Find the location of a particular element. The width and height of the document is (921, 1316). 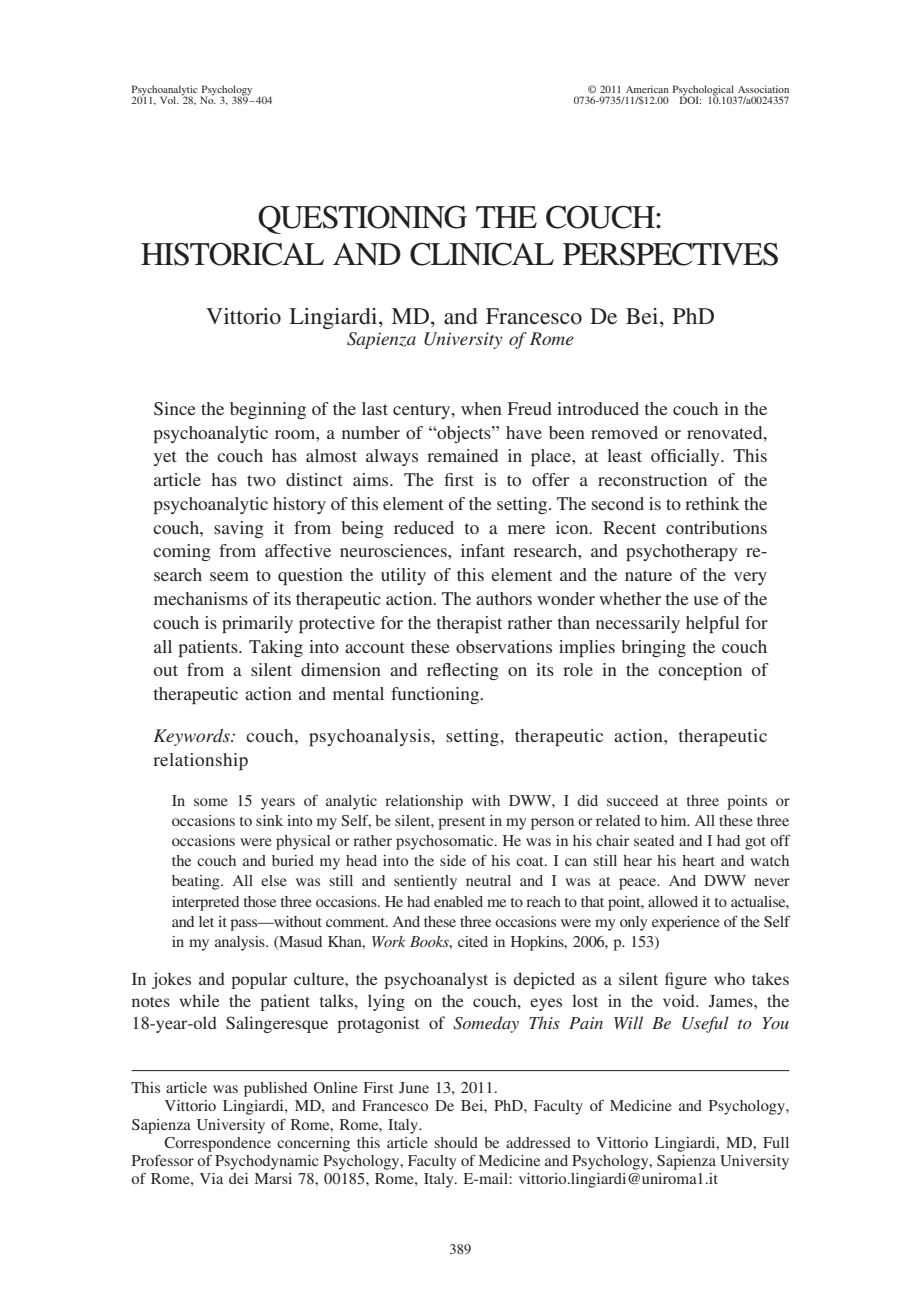

cited is located at coordinates (473, 941).
